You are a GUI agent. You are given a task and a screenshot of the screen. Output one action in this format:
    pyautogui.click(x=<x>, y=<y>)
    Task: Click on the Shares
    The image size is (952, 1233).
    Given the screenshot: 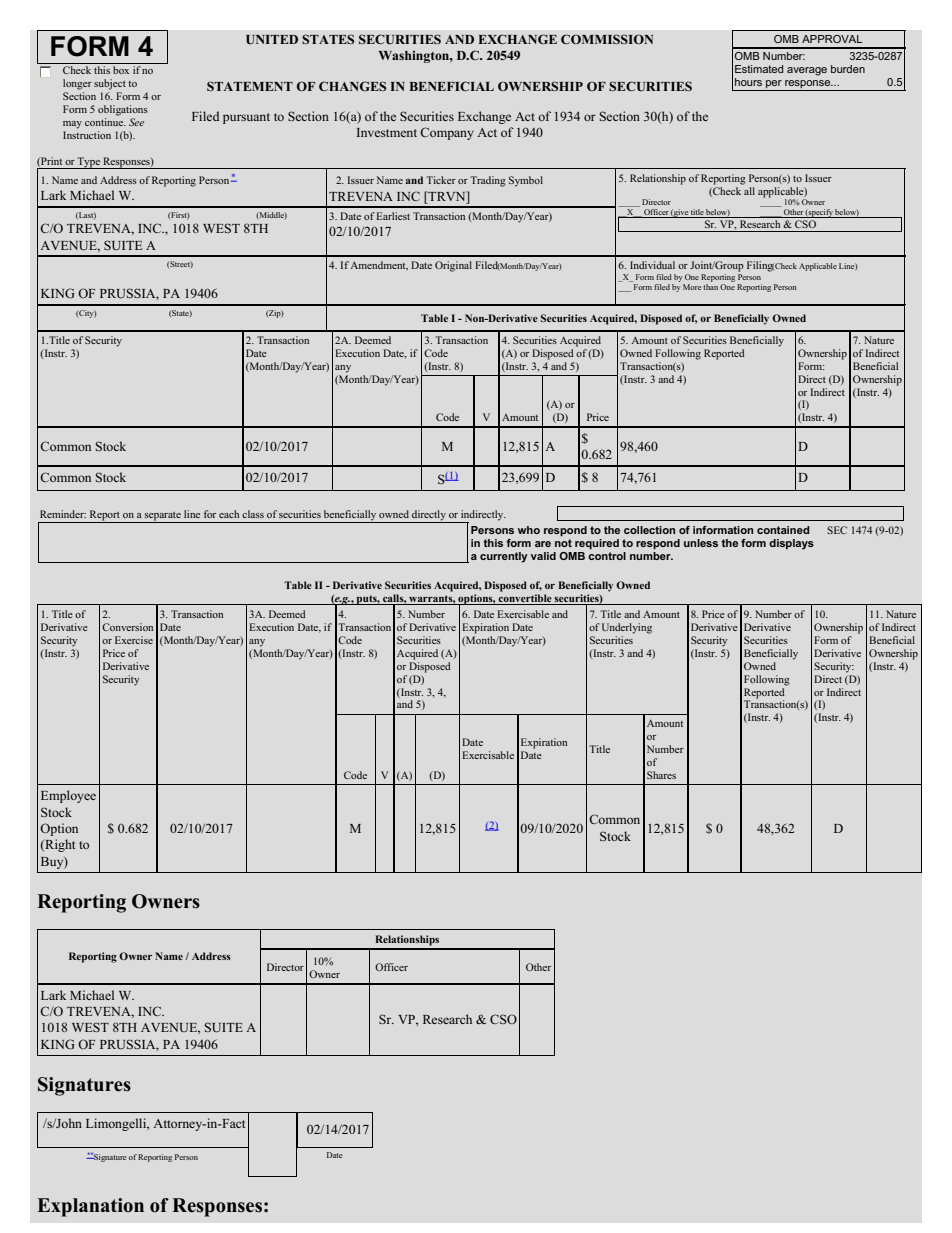 What is the action you would take?
    pyautogui.click(x=661, y=775)
